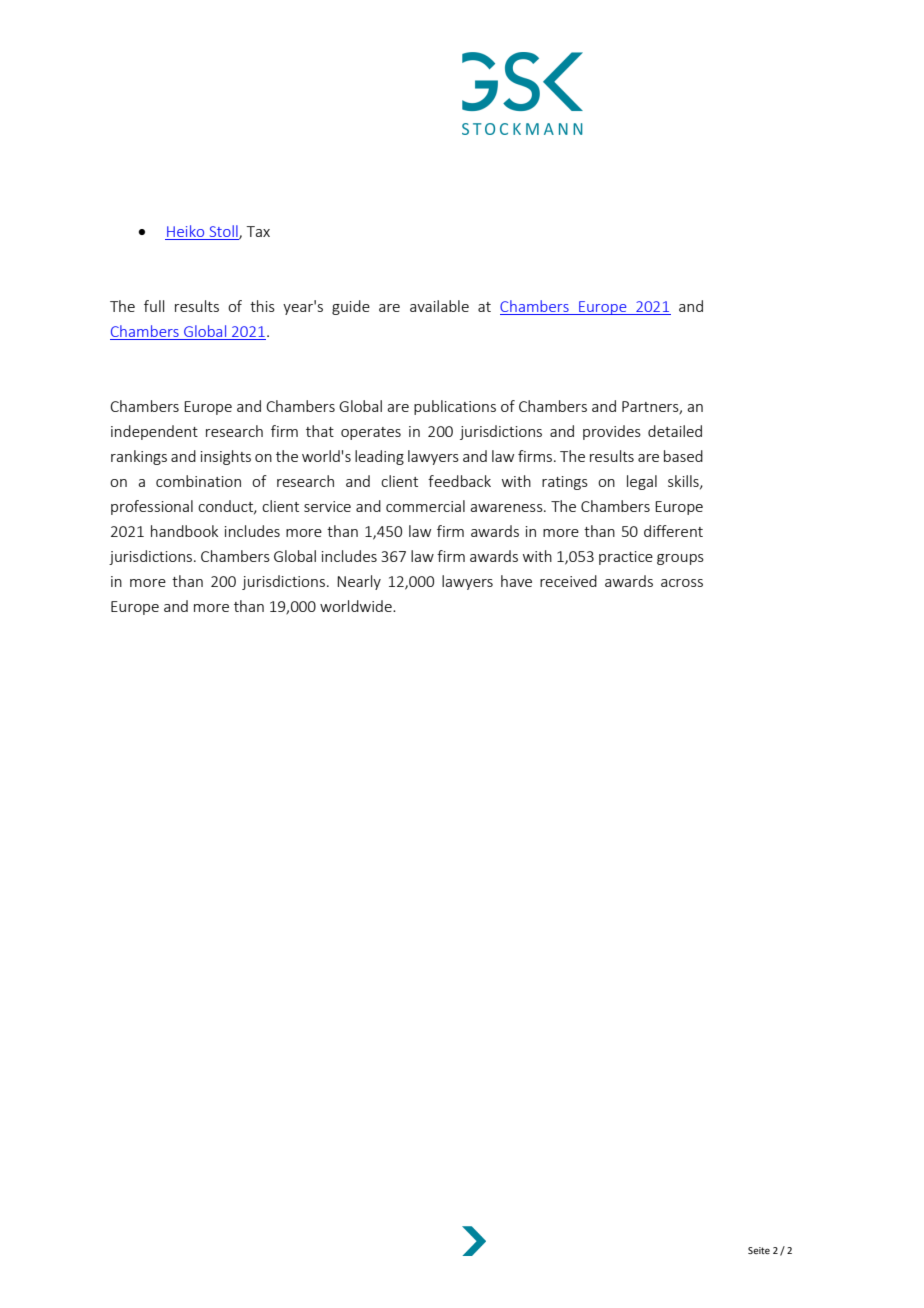 The width and height of the screenshot is (924, 1308). I want to click on Nearly, so click(359, 582).
